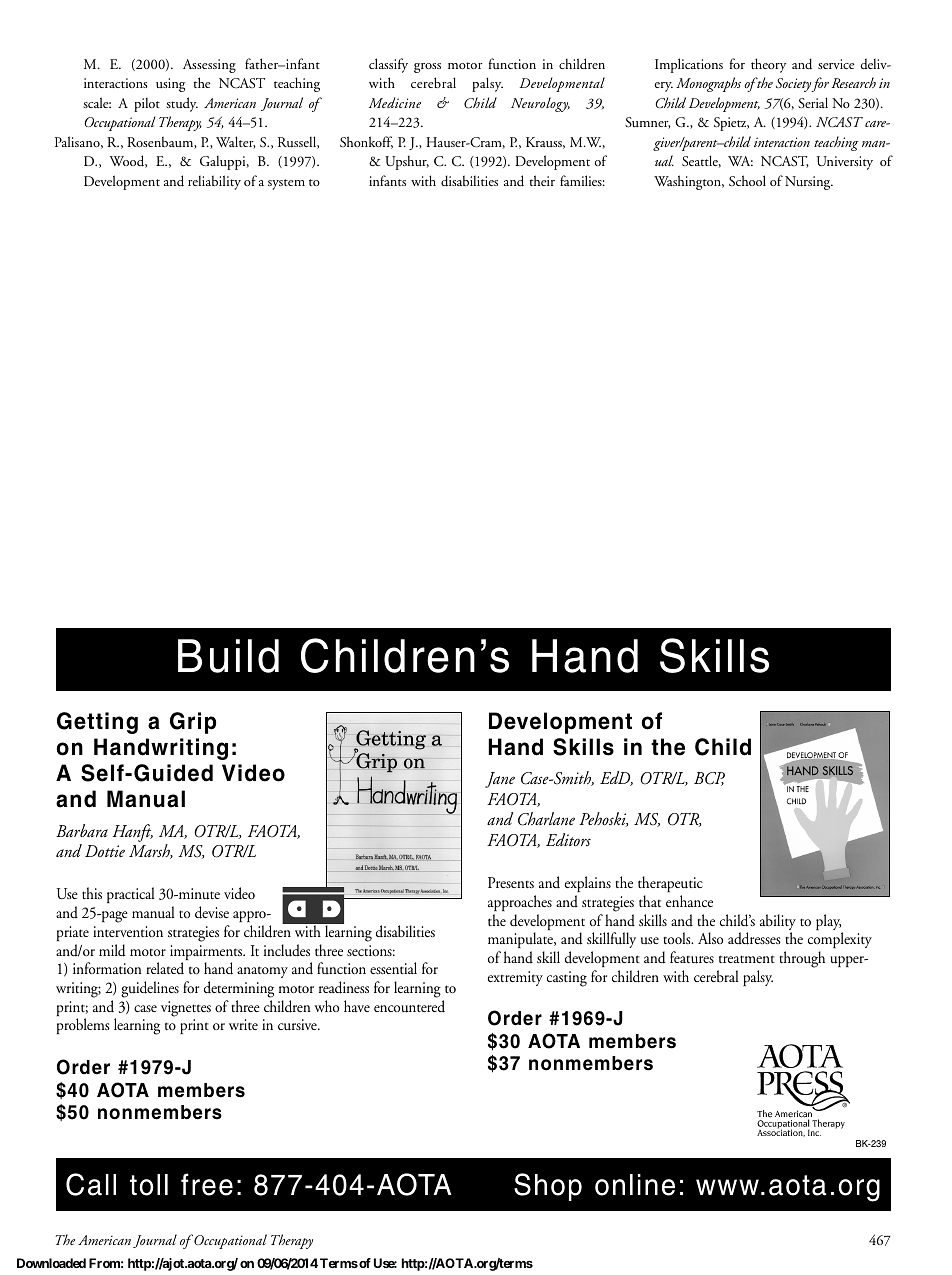 The width and height of the screenshot is (952, 1275). Describe the element at coordinates (511, 882) in the screenshot. I see `Presents` at that location.
